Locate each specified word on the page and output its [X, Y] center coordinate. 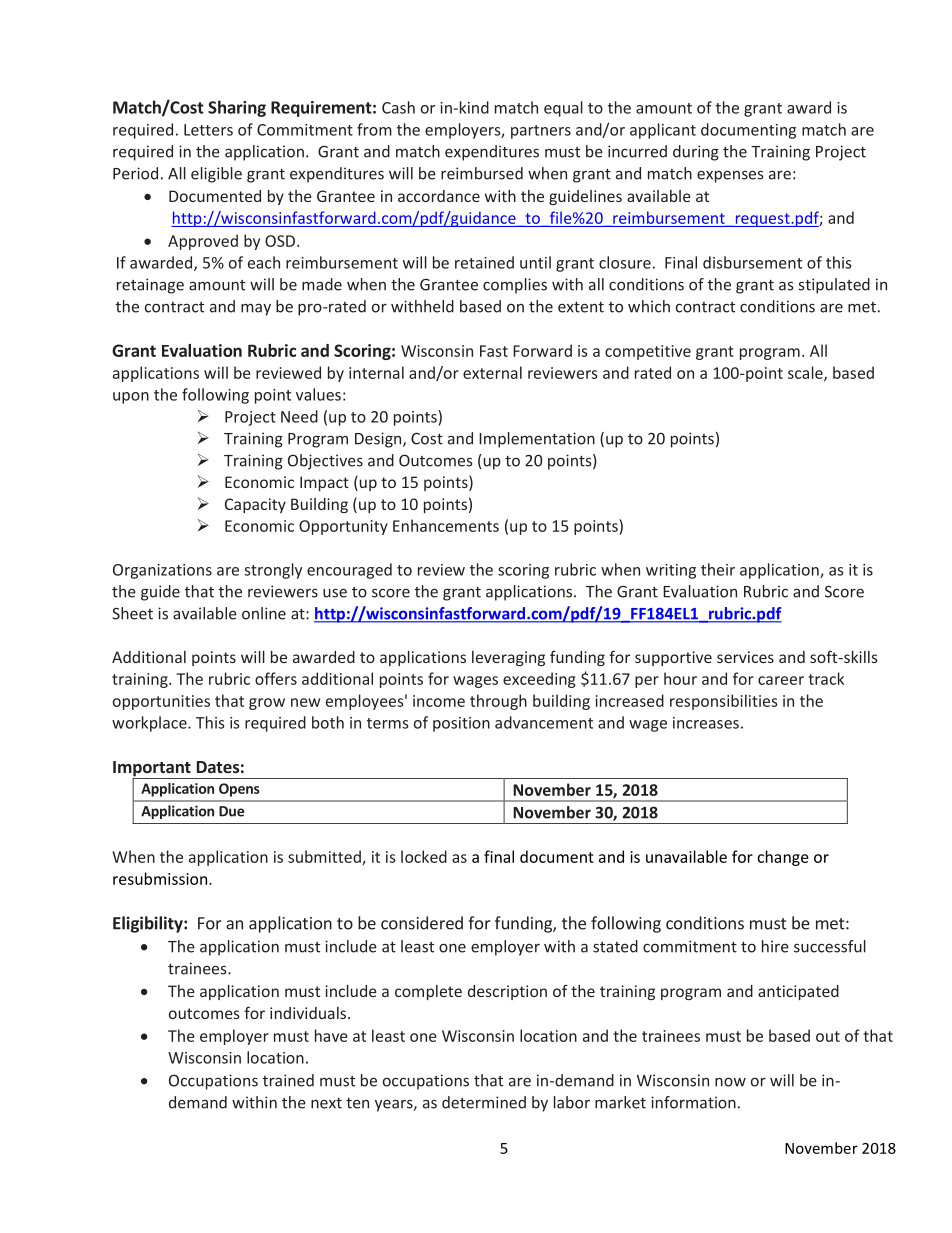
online [264, 613]
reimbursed [482, 173]
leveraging [508, 658]
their [718, 569]
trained [288, 1080]
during [696, 153]
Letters [208, 130]
